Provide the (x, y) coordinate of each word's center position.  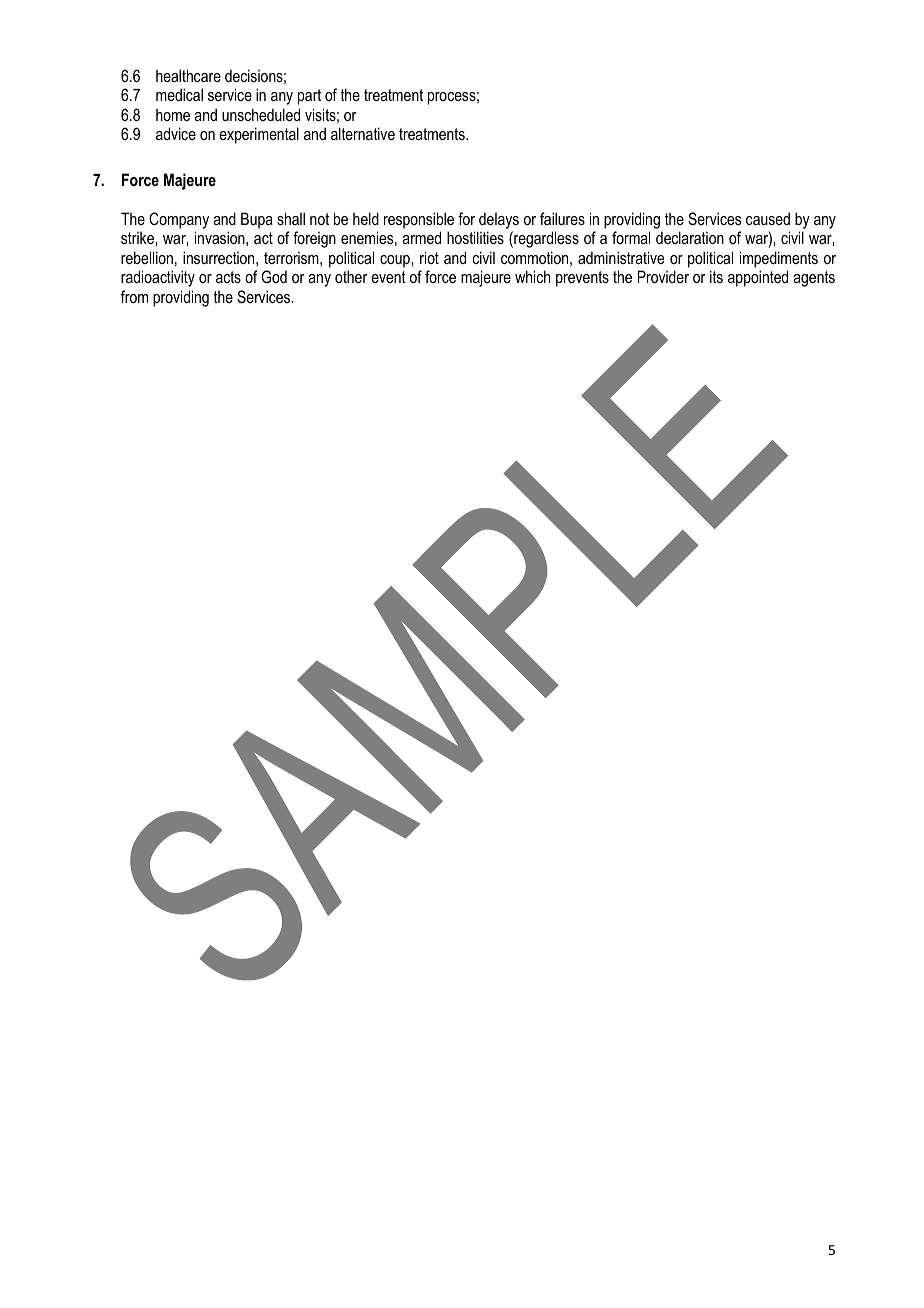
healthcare (188, 75)
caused (768, 218)
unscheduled (261, 114)
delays (499, 220)
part (309, 97)
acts (228, 277)
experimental (259, 135)
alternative (363, 133)
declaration (690, 237)
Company (179, 220)
